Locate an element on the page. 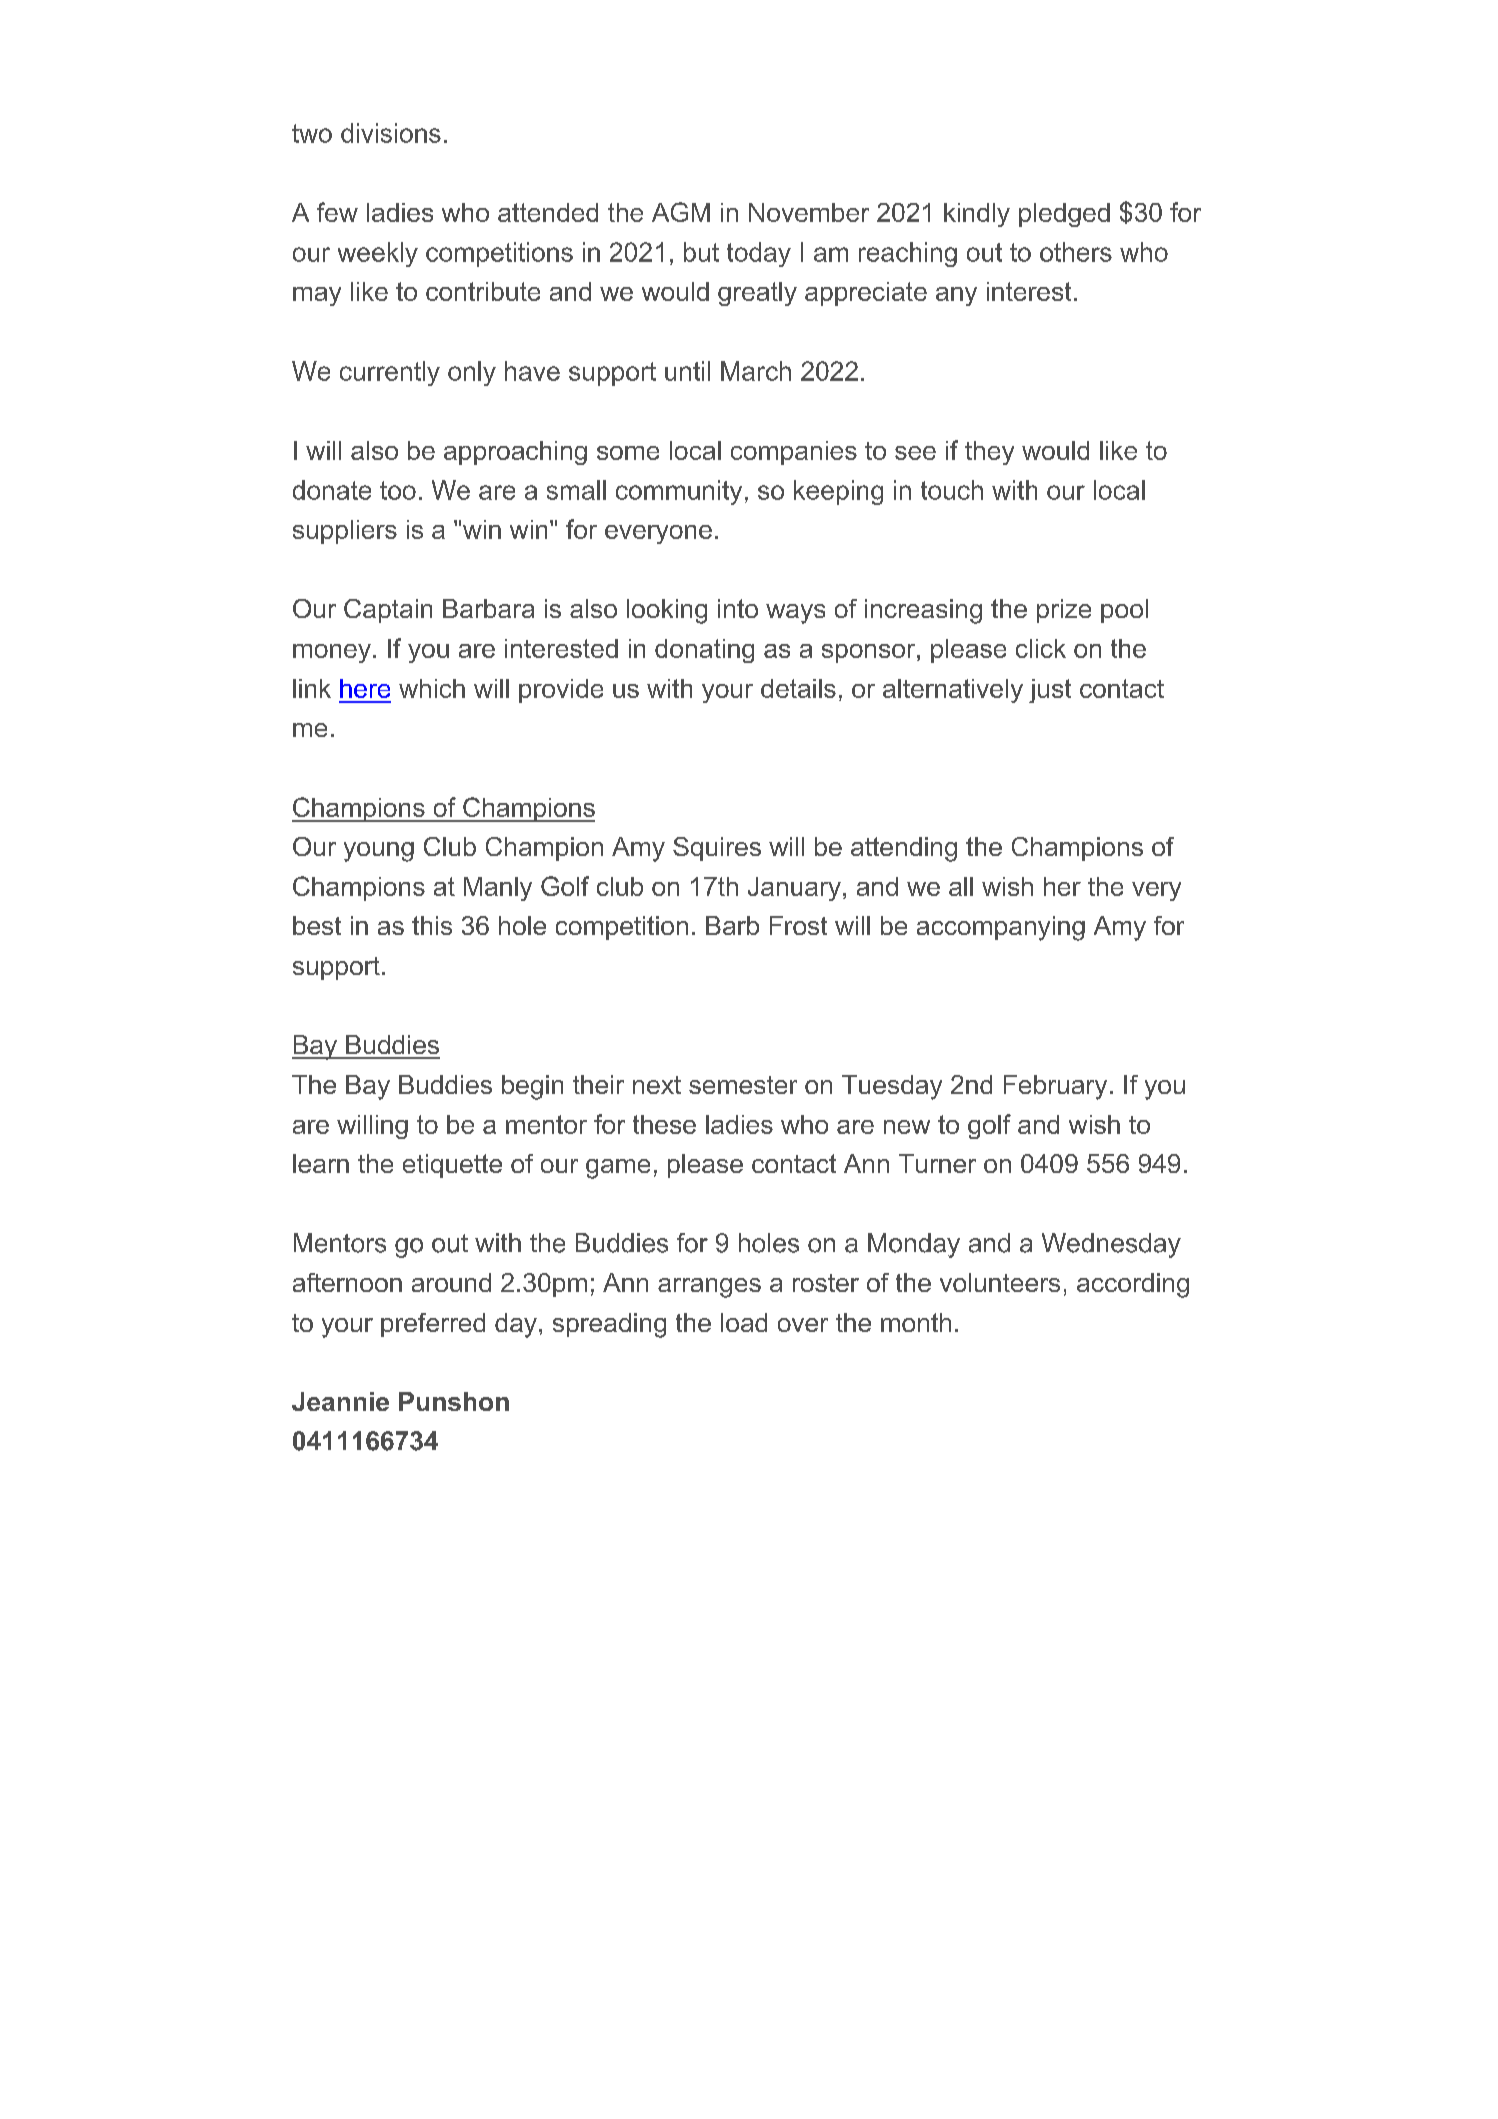 The width and height of the page is (1498, 2119). AGM is located at coordinates (681, 212).
